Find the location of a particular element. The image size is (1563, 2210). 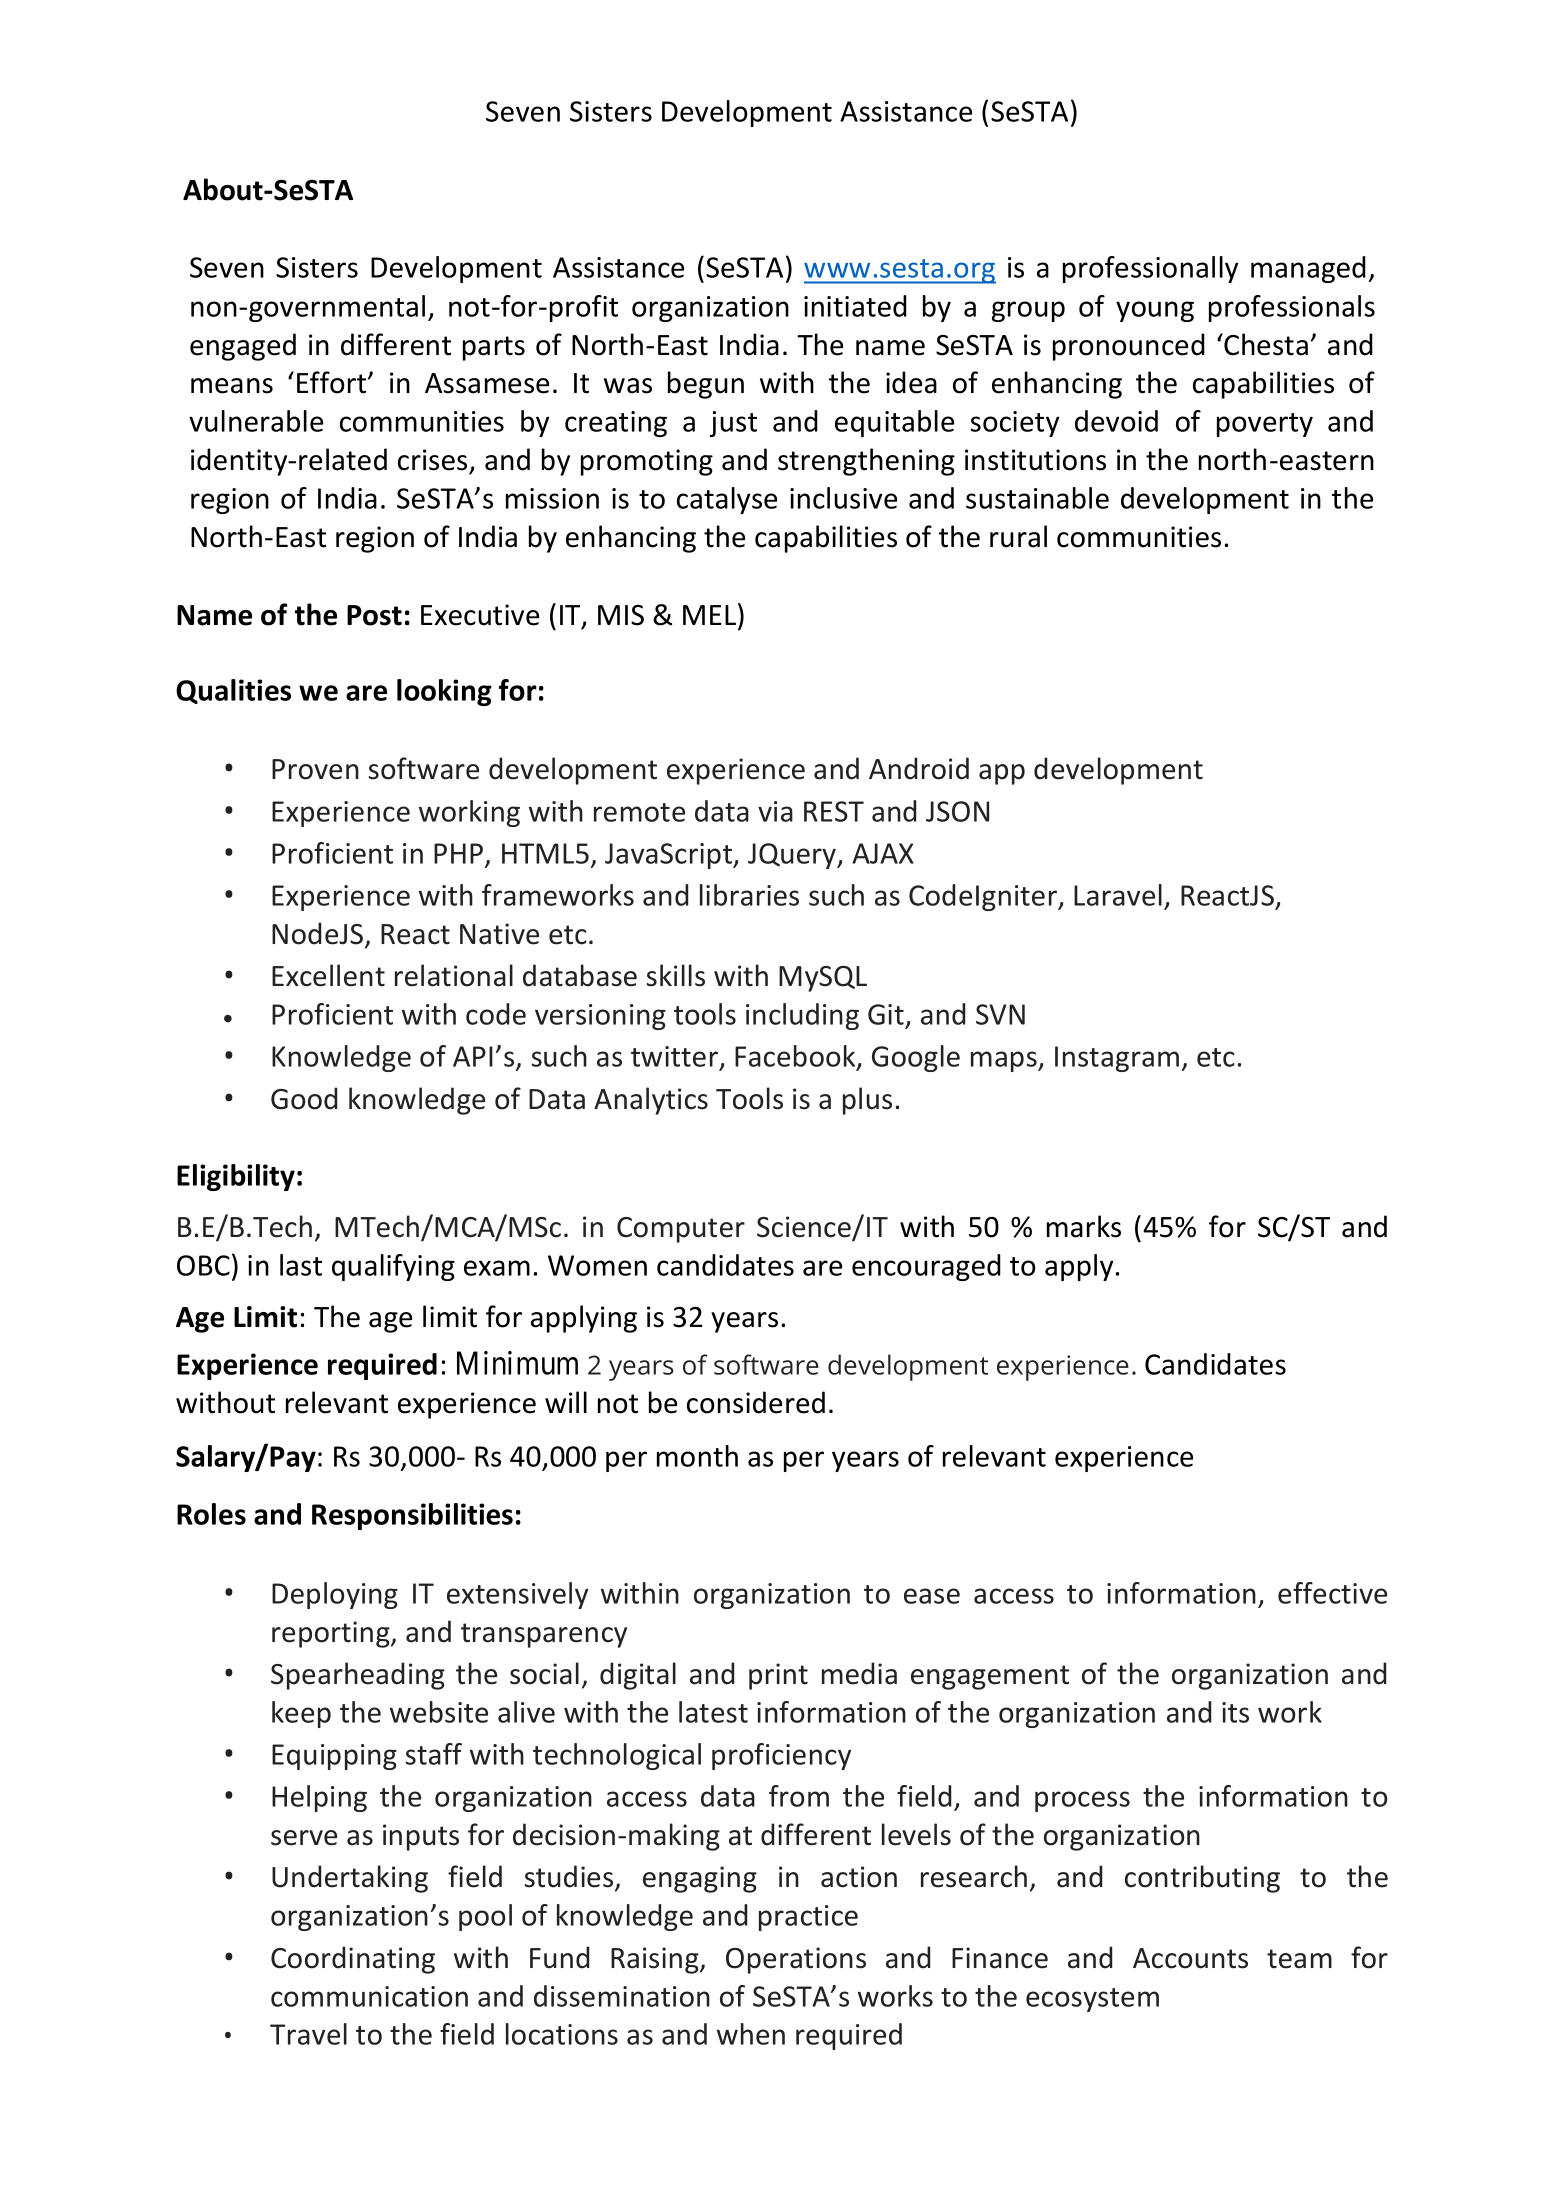

effective is located at coordinates (1332, 1593).
